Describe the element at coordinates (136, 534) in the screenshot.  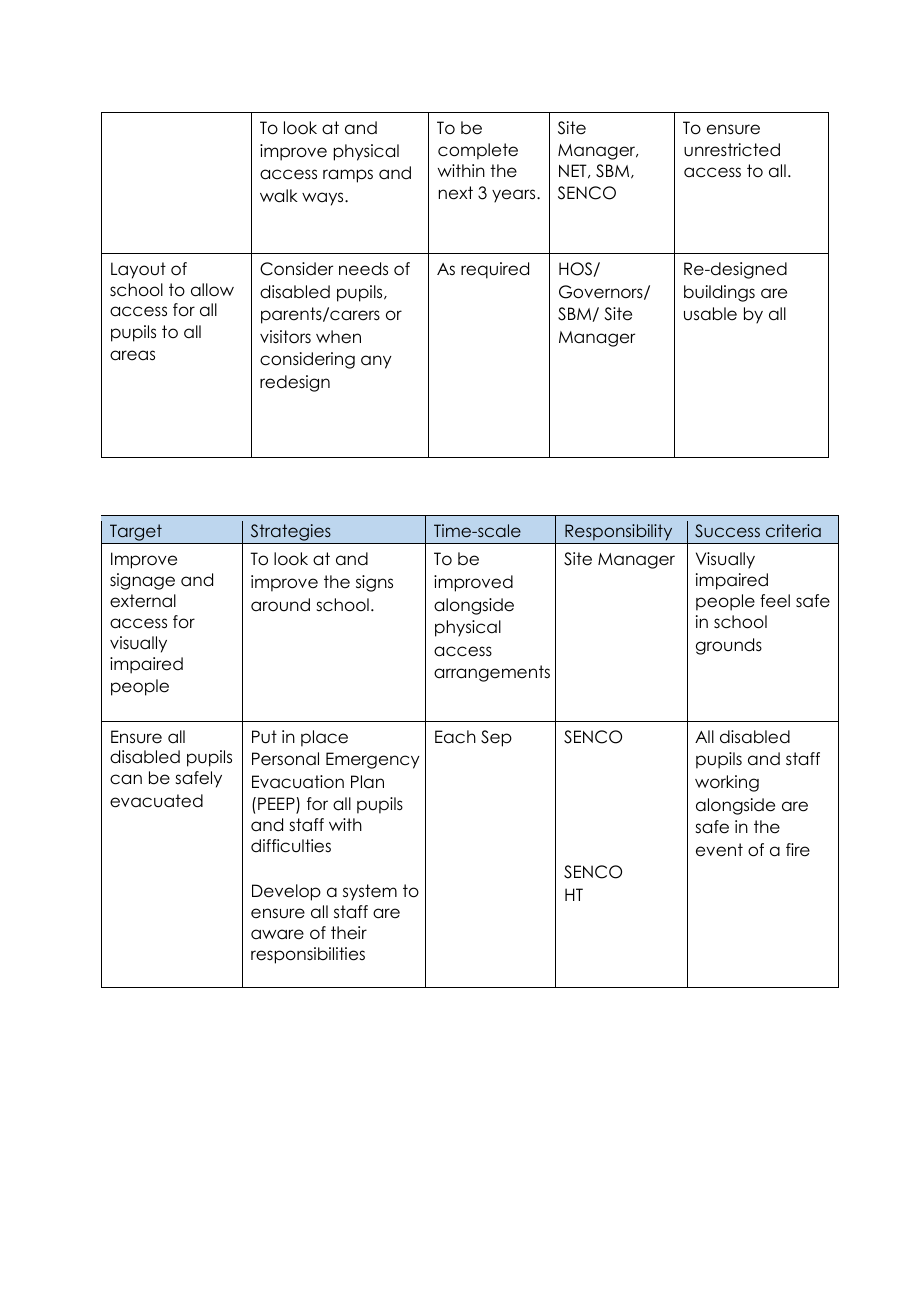
I see `Target` at that location.
